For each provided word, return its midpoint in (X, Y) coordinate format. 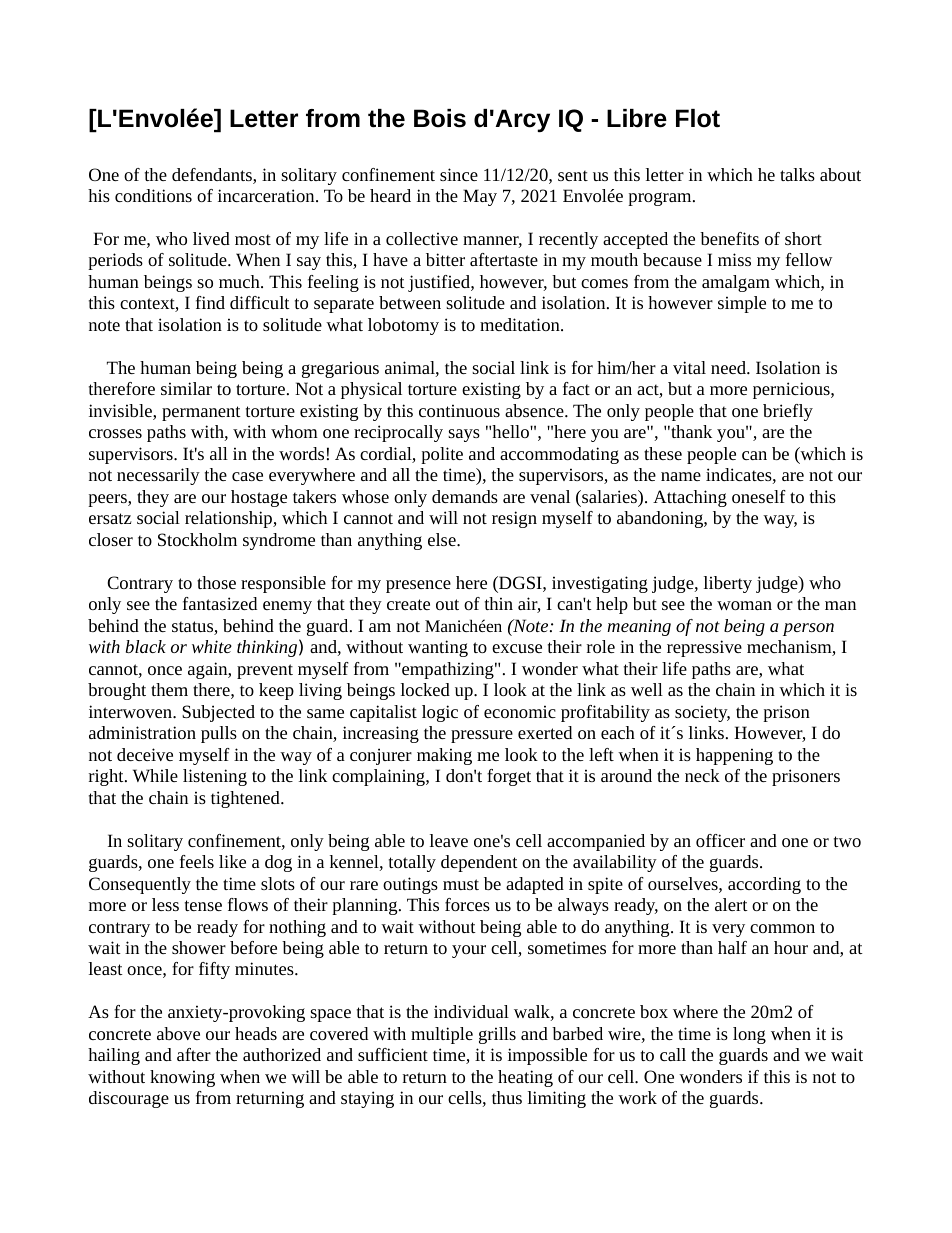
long (749, 1035)
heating (525, 1078)
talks (797, 174)
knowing (182, 1078)
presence (418, 586)
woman (744, 605)
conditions (153, 195)
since (459, 174)
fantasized (220, 603)
